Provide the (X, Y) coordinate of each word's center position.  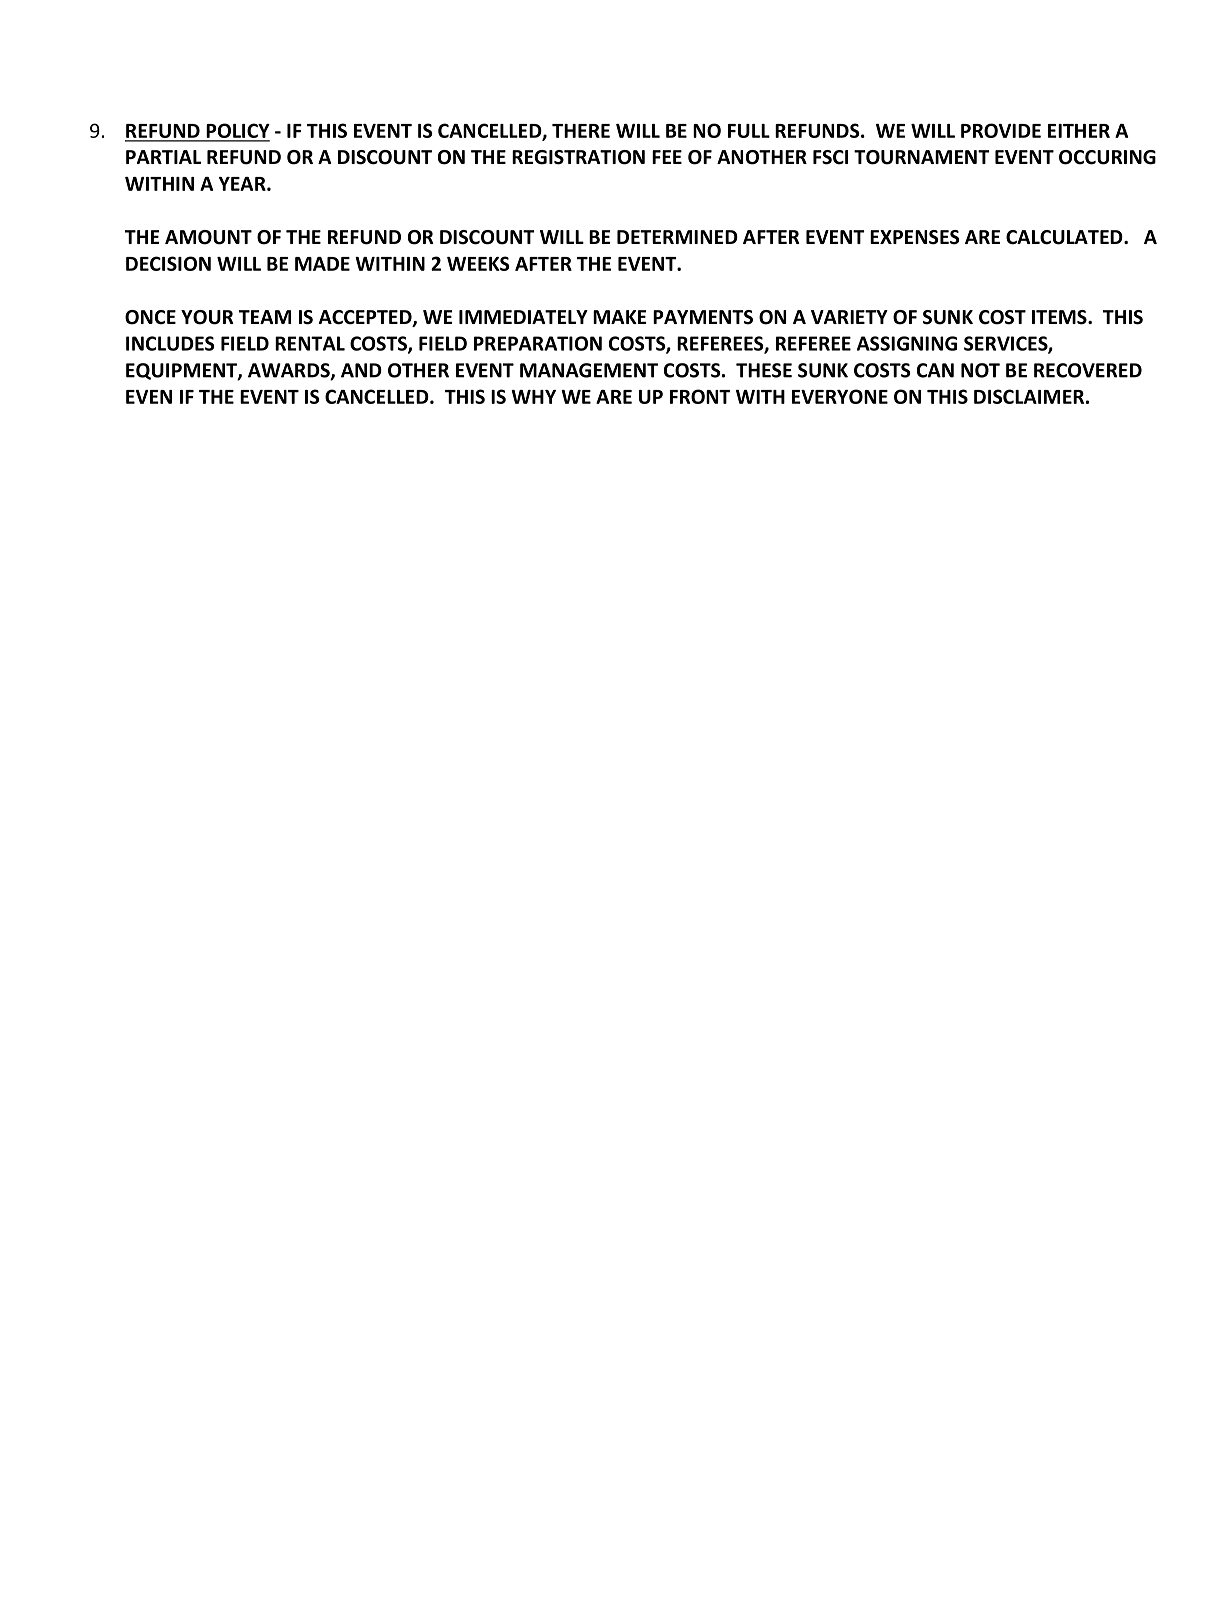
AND (361, 370)
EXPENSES (914, 237)
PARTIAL (163, 157)
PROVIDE (1001, 130)
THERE (581, 131)
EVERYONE (840, 396)
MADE (322, 264)
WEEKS (478, 263)
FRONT (700, 396)
